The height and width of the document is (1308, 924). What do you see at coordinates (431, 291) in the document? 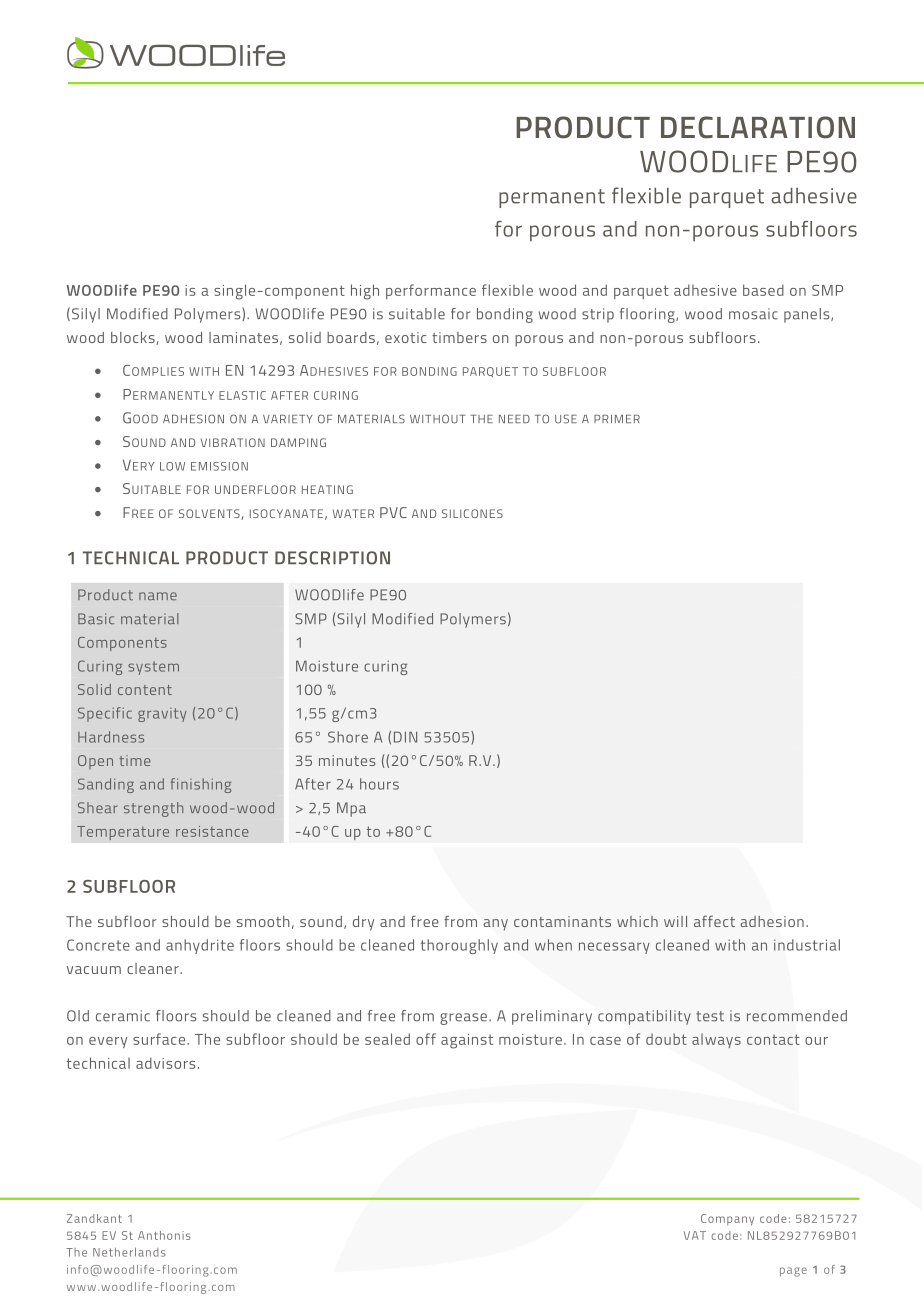
I see `performance` at bounding box center [431, 291].
